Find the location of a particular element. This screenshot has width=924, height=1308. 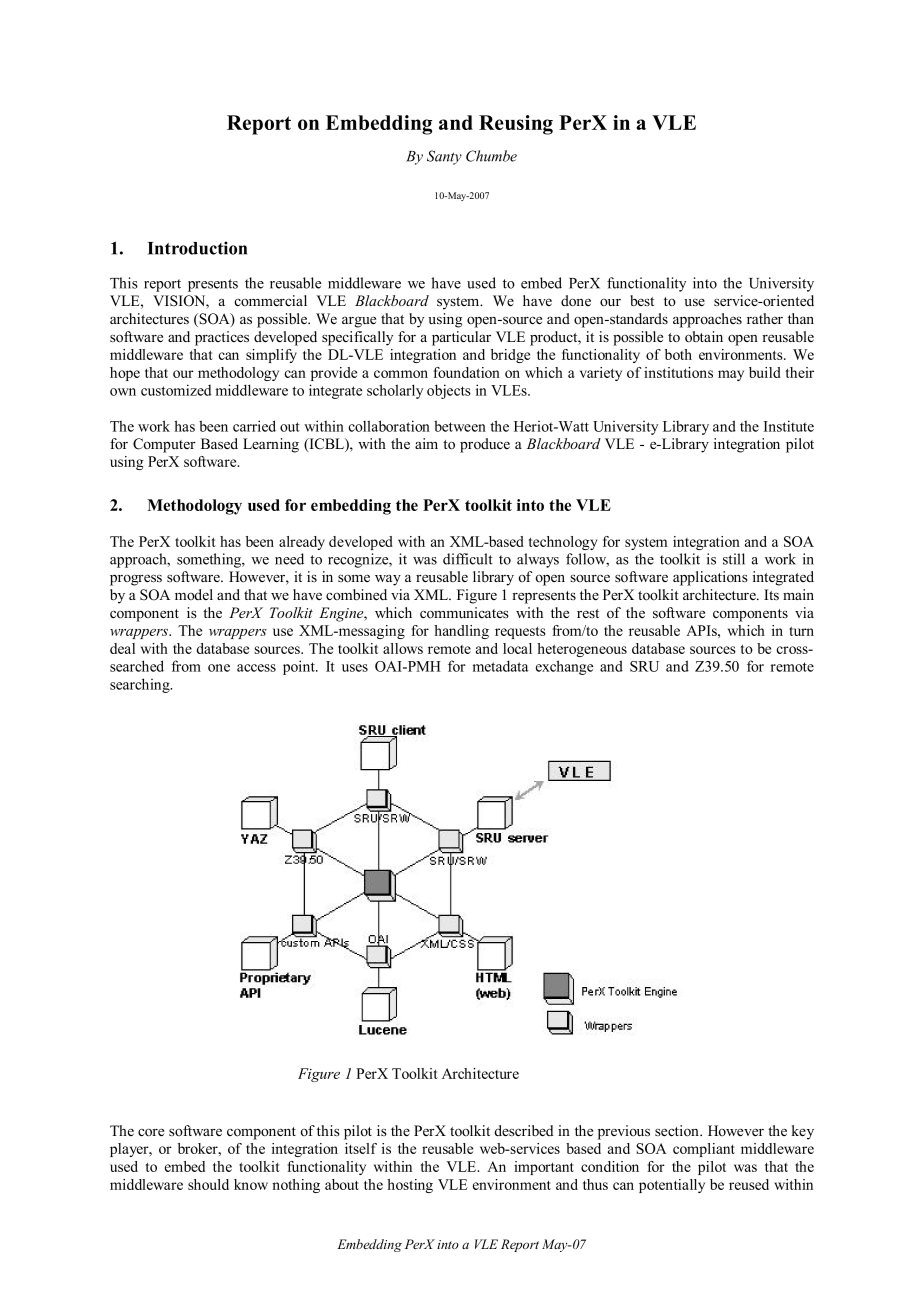

model is located at coordinates (194, 594).
